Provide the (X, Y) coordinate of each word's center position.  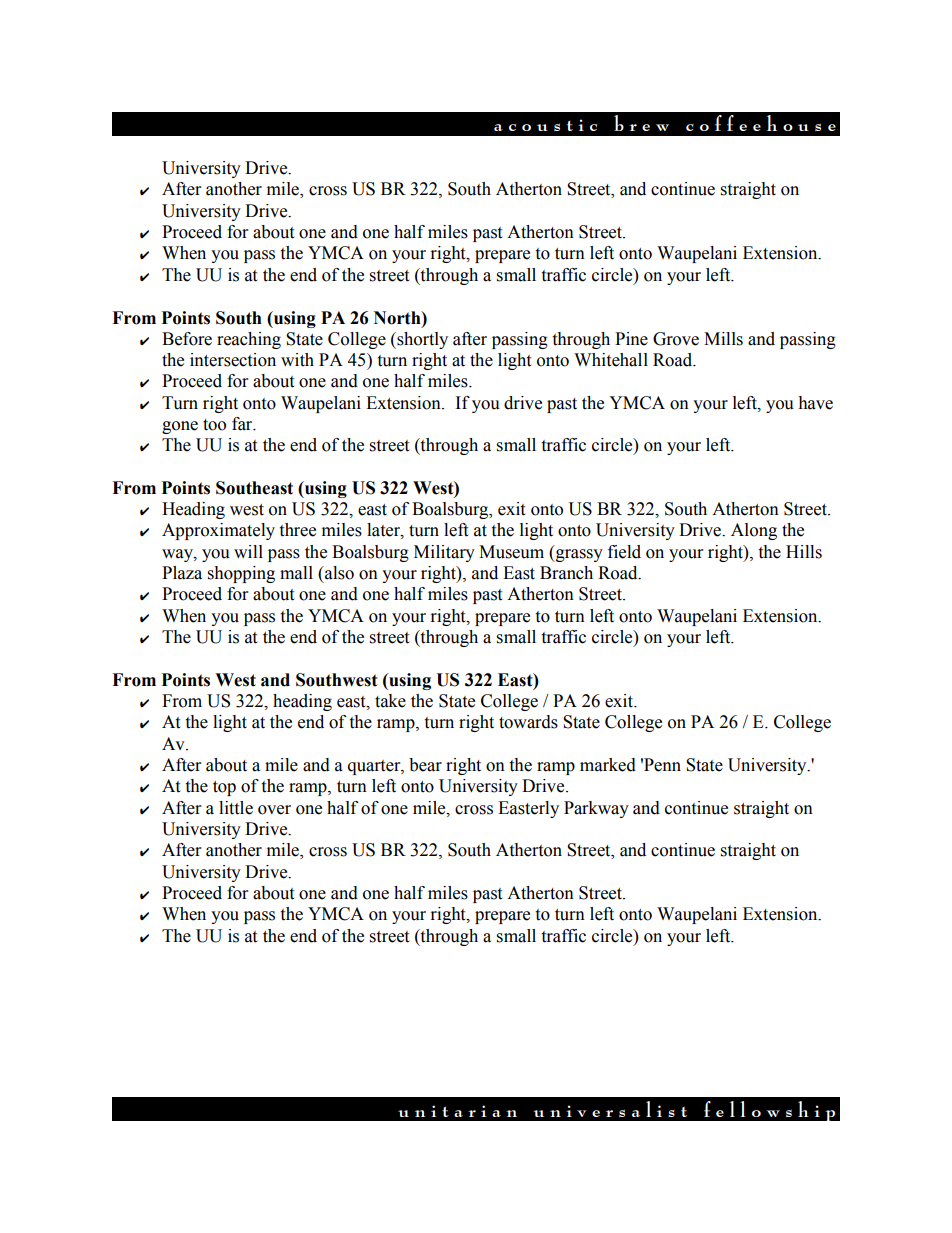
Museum (511, 552)
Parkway (596, 809)
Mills (723, 339)
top (224, 788)
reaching (249, 340)
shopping (241, 574)
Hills (804, 552)
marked (608, 765)
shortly (421, 340)
